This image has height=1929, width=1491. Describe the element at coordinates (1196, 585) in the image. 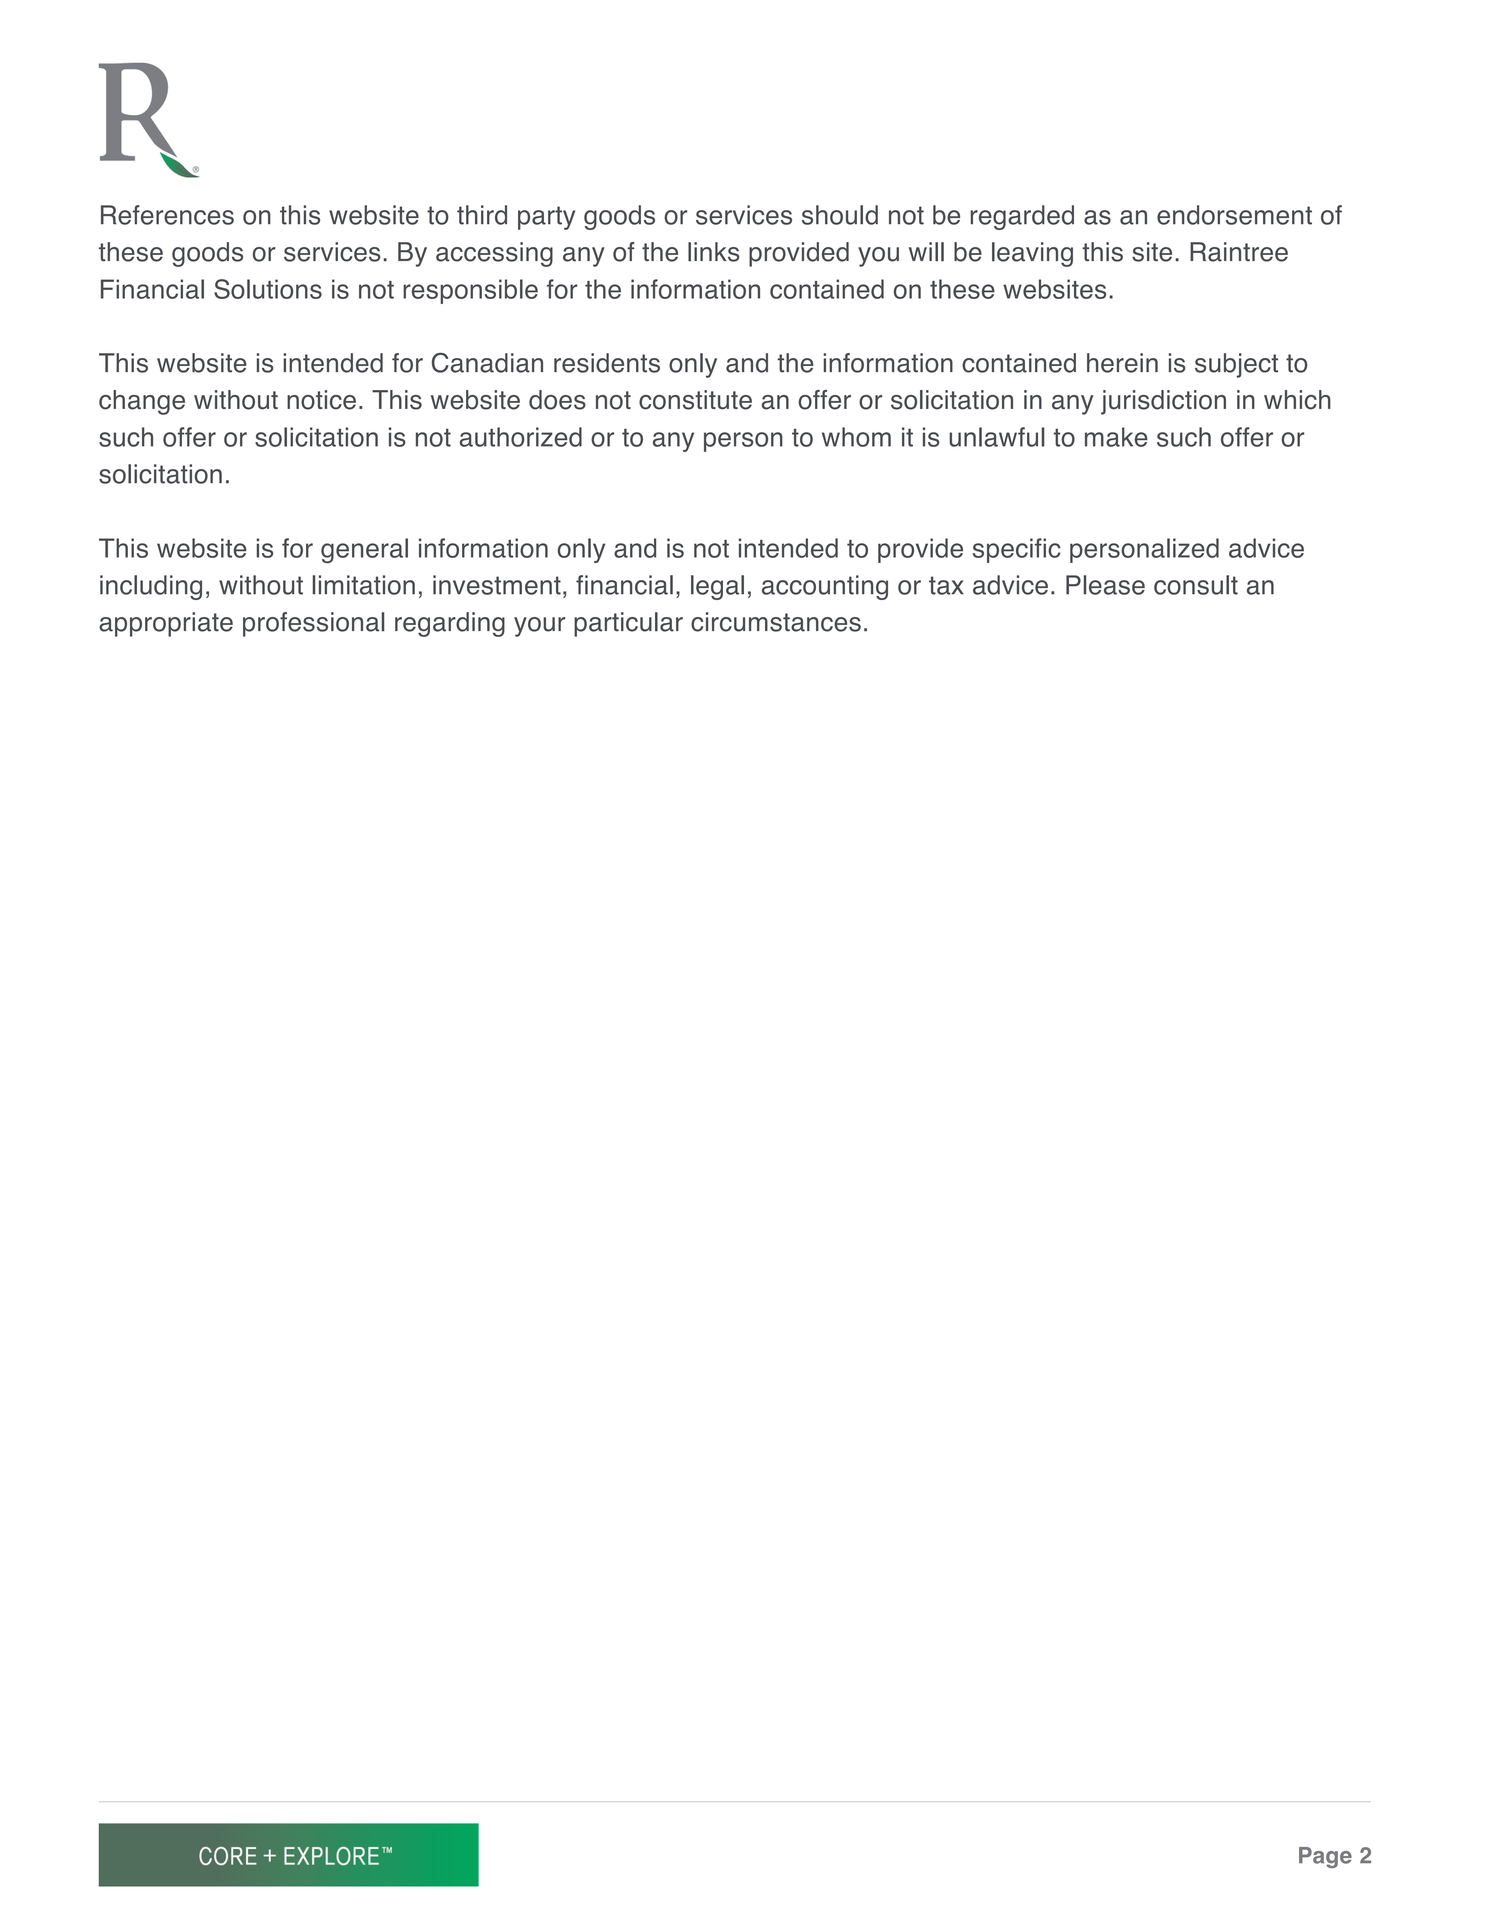

I see `consult` at that location.
